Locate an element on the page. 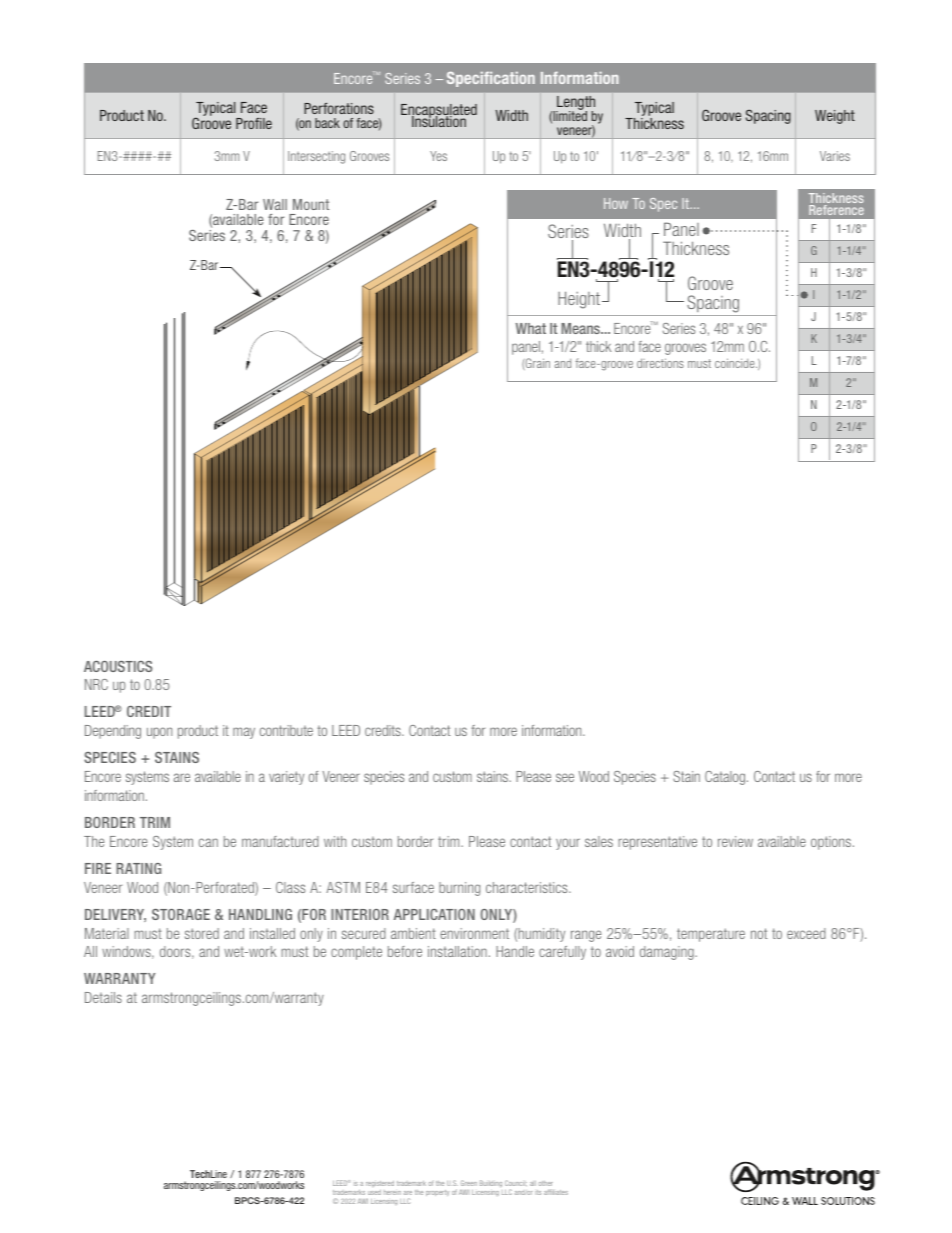 This image has width=952, height=1233. contribute is located at coordinates (286, 730).
